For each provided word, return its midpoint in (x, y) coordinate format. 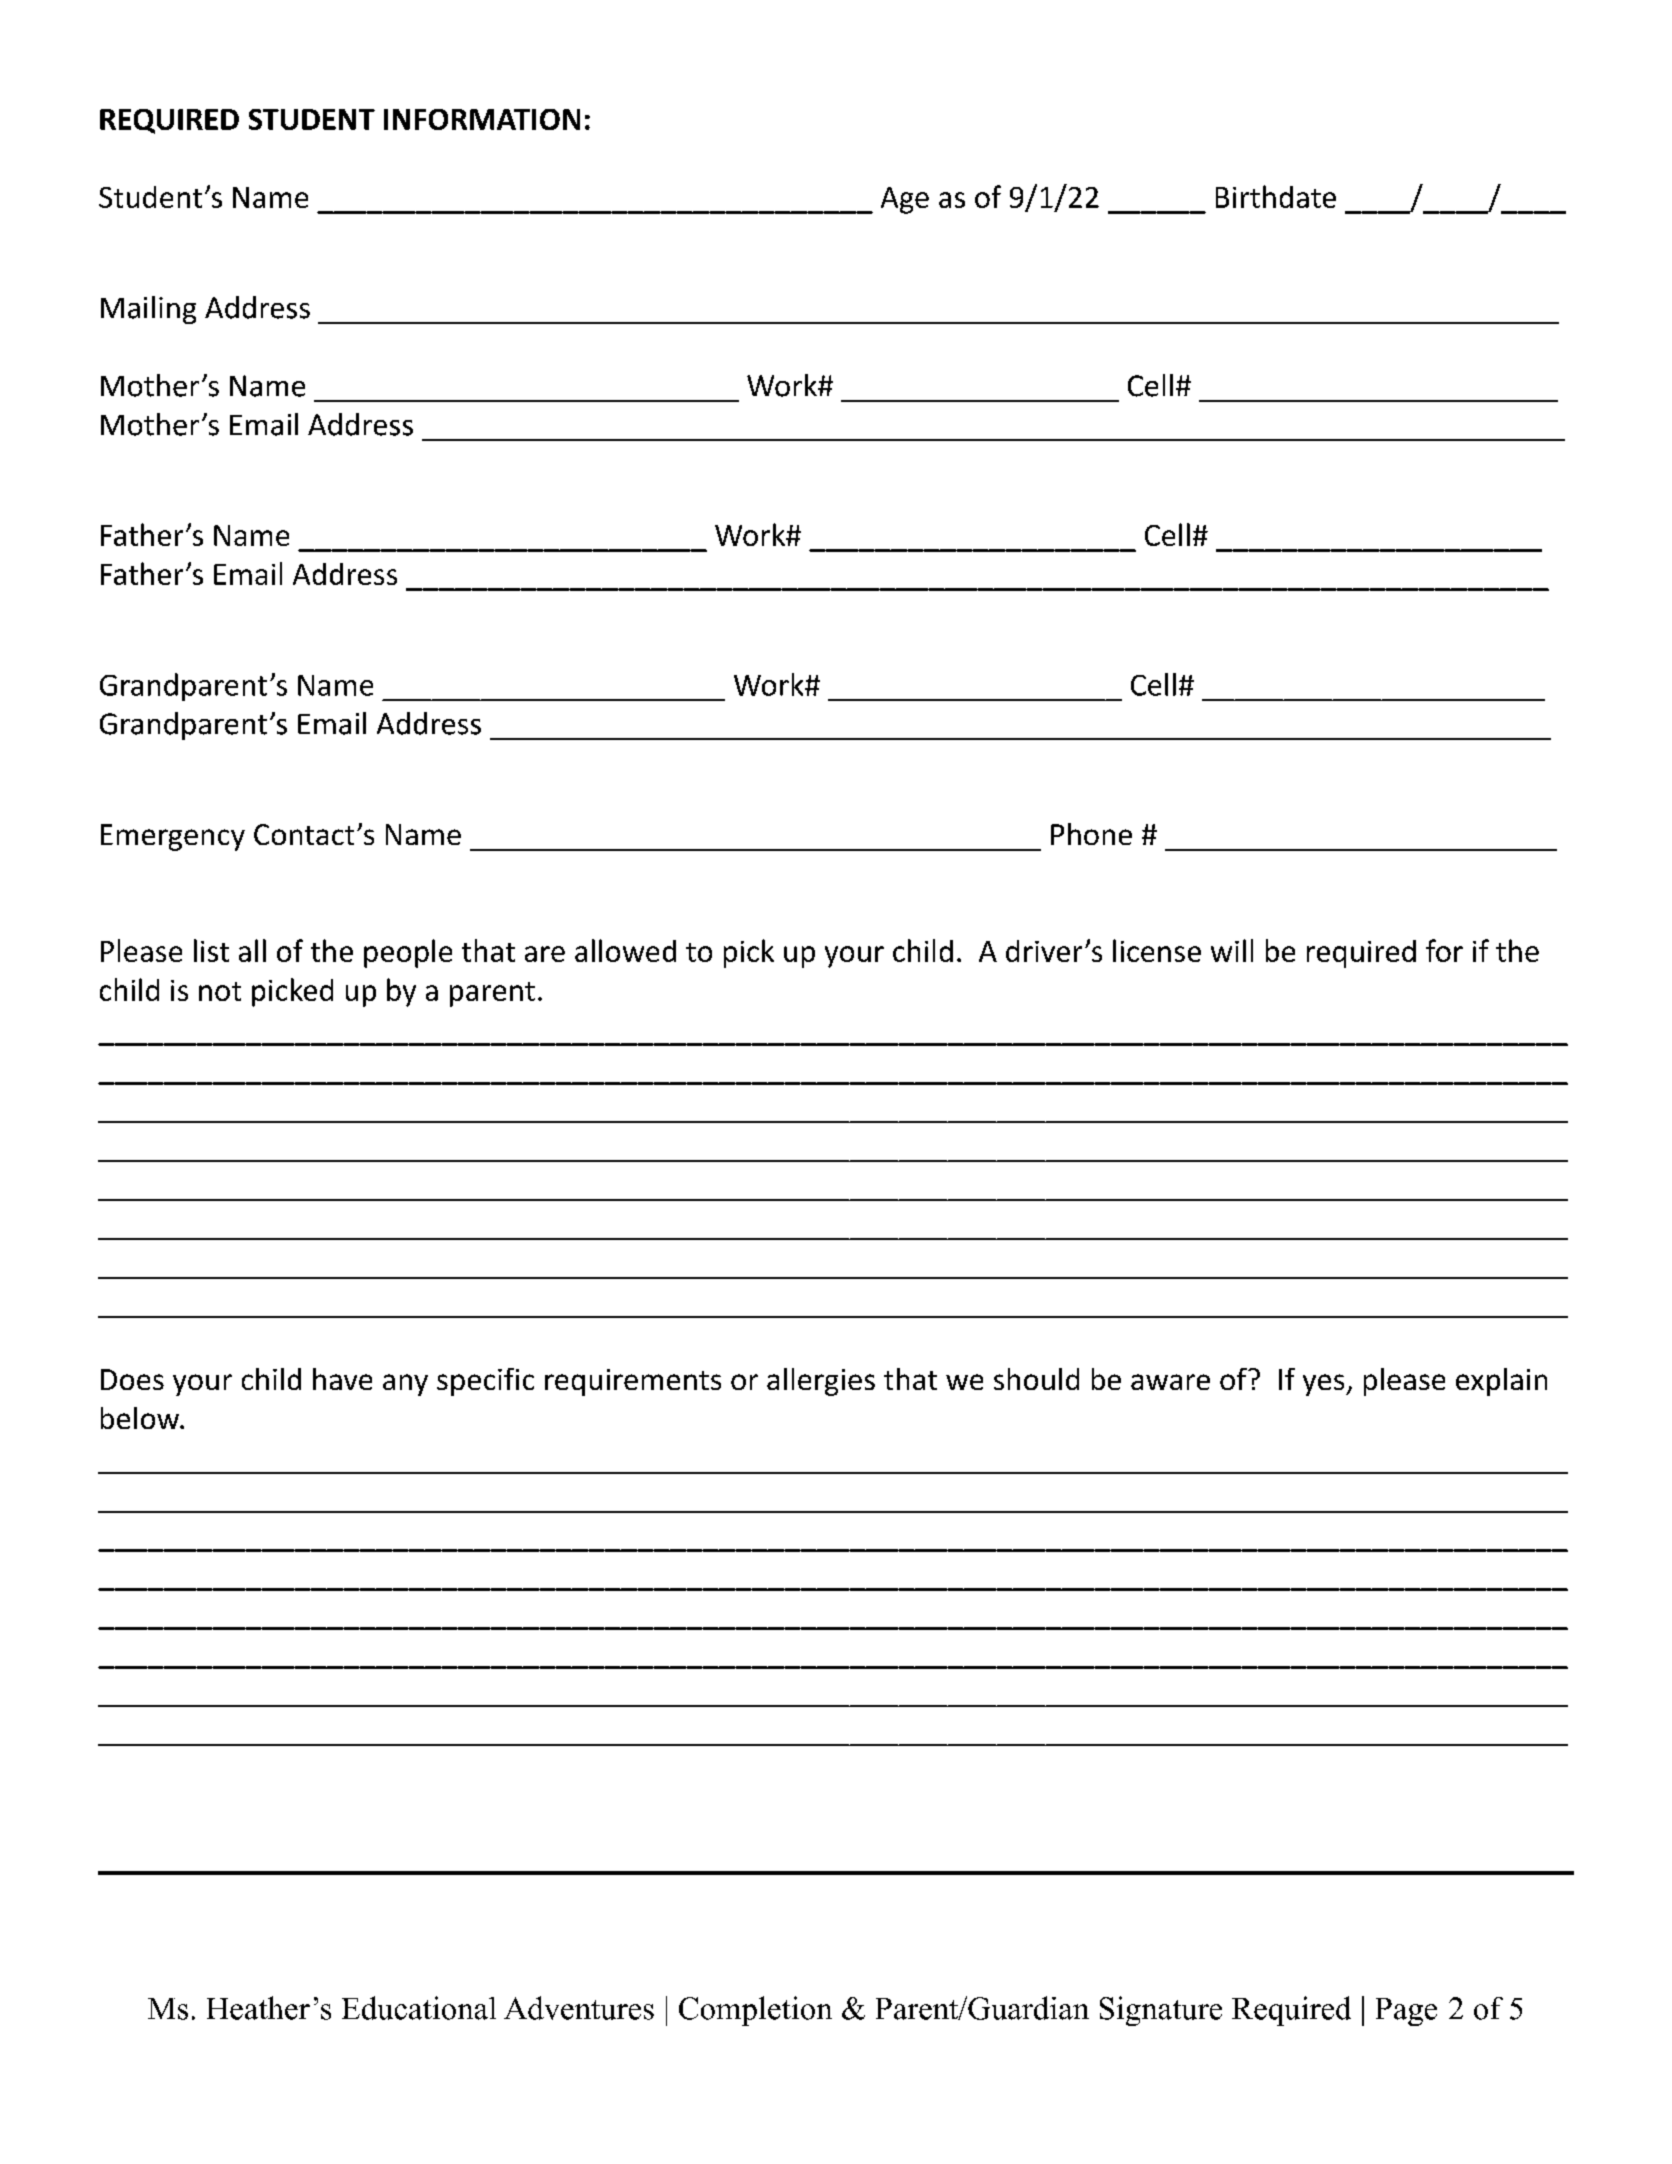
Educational (419, 2008)
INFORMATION (482, 119)
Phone (1091, 834)
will (1232, 950)
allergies (821, 1382)
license (1157, 950)
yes (1325, 1385)
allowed (625, 950)
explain (1501, 1382)
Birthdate (1276, 196)
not (220, 991)
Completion (755, 2011)
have (342, 1379)
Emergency (173, 837)
